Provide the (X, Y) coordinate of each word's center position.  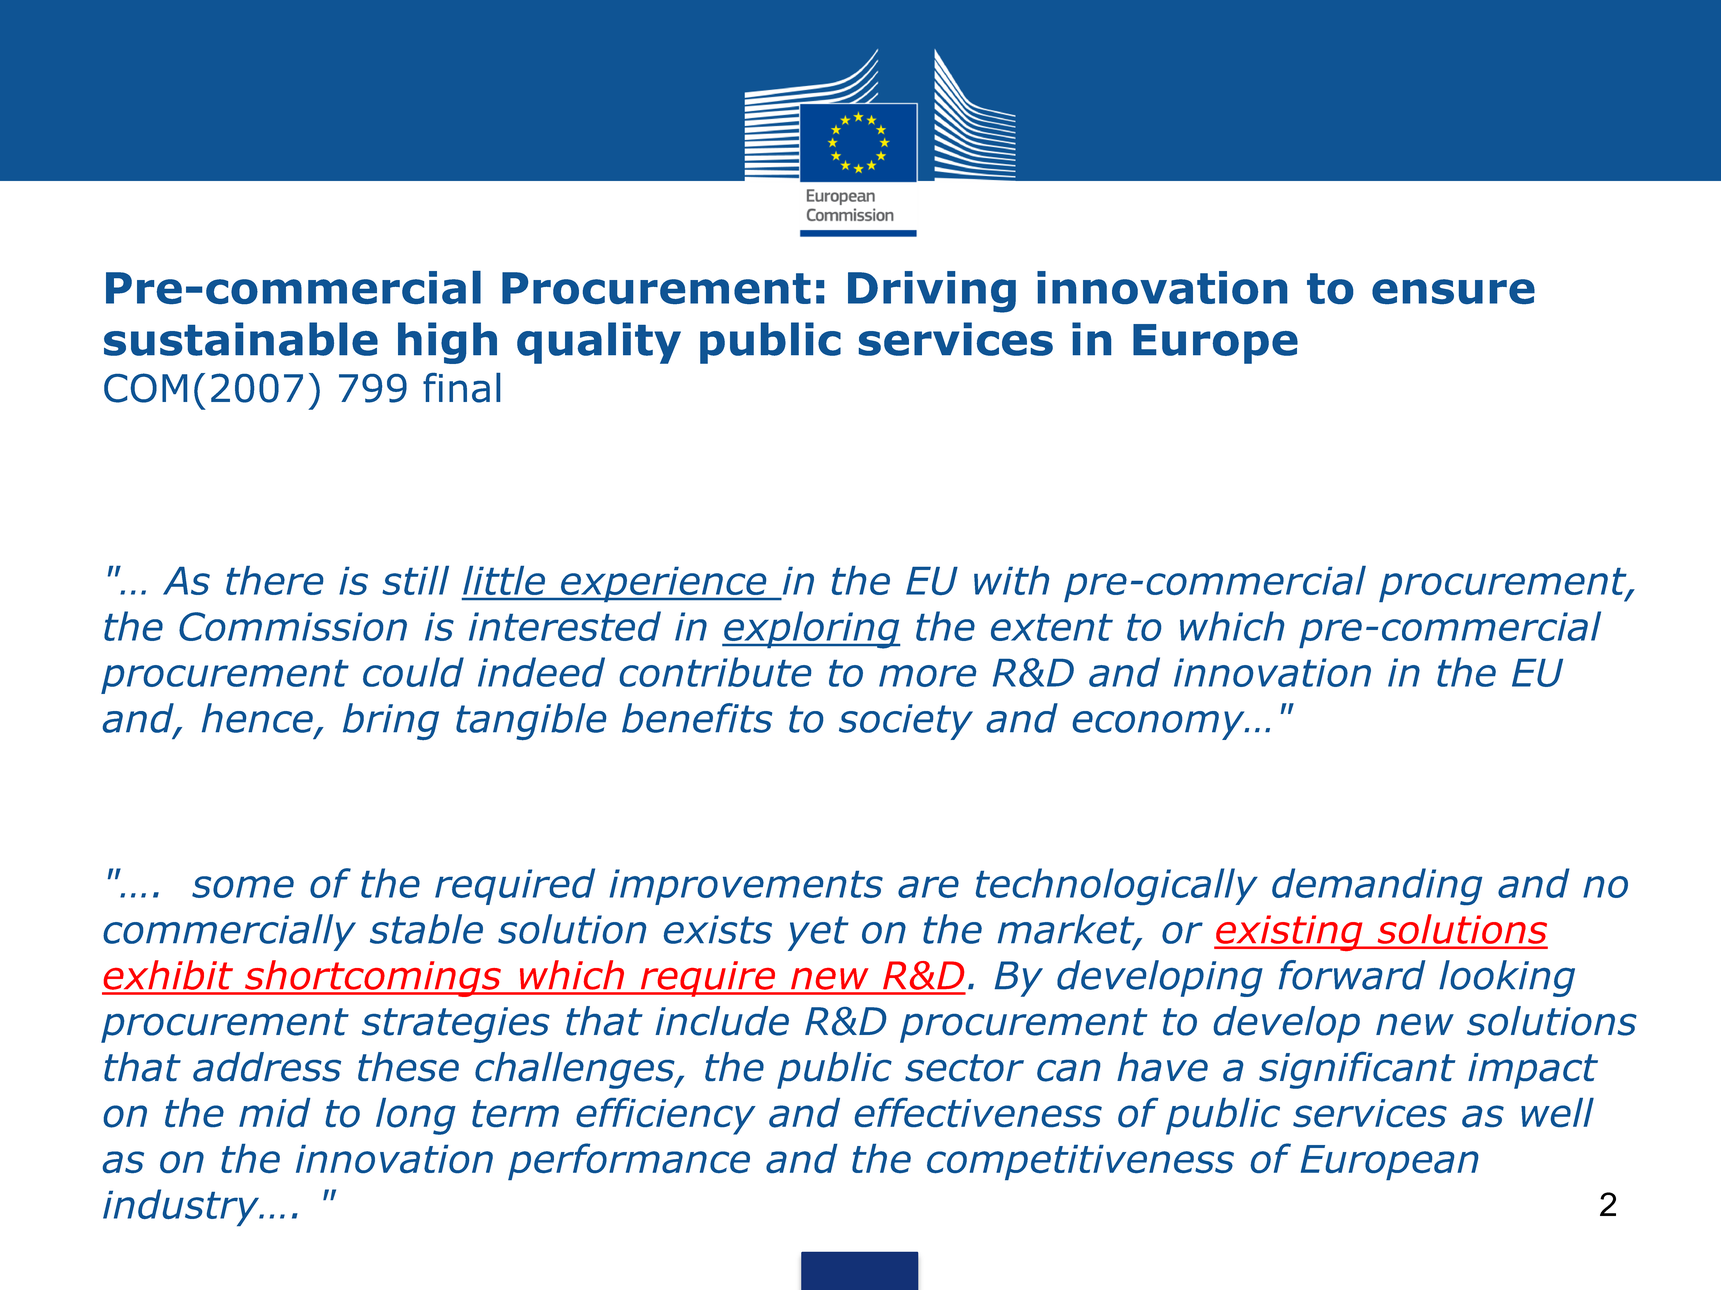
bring (391, 721)
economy (1160, 725)
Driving (932, 292)
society (906, 722)
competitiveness (1080, 1162)
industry (182, 1208)
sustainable (241, 339)
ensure (1453, 291)
